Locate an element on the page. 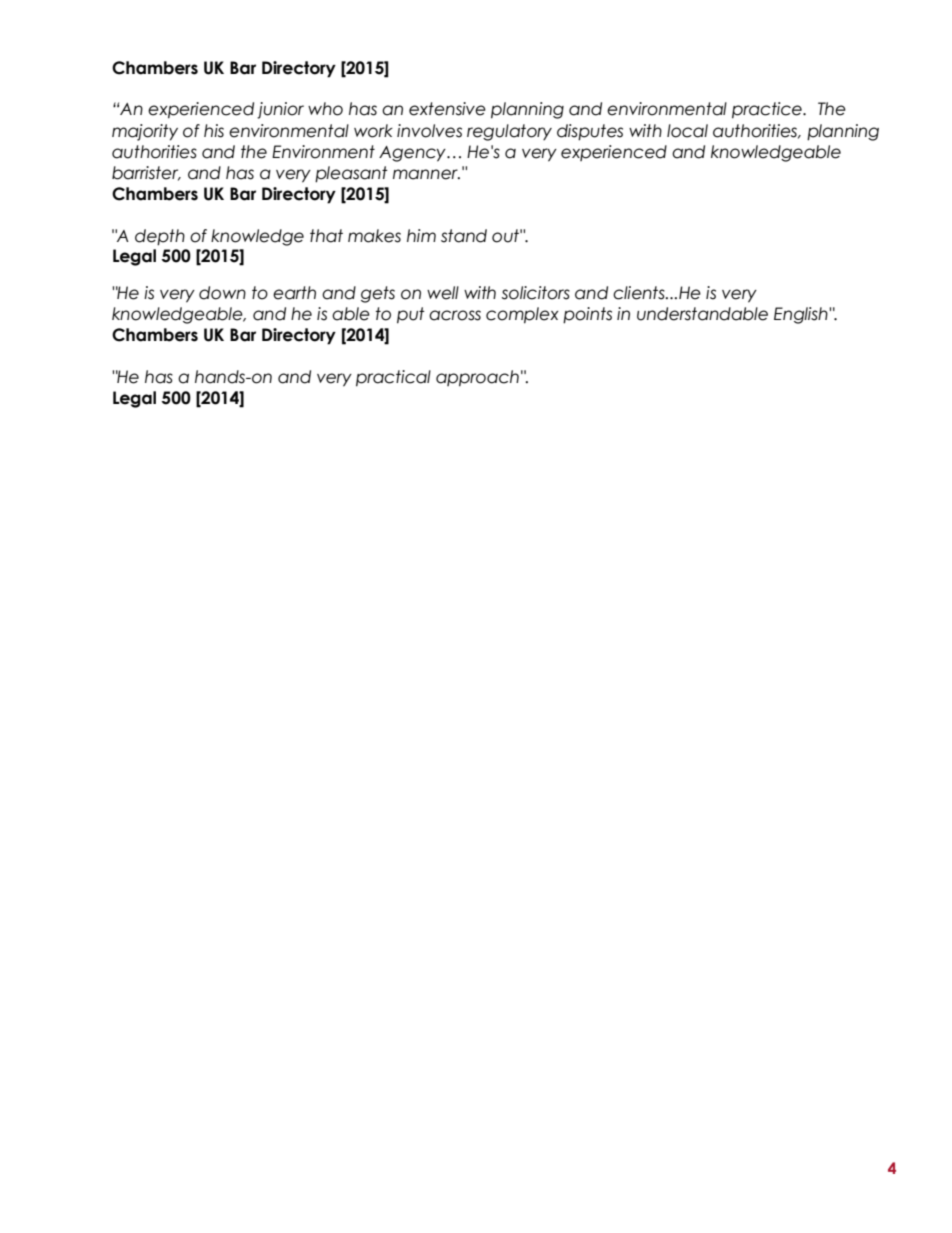 The width and height of the image is (952, 1233). manner is located at coordinates (426, 174).
